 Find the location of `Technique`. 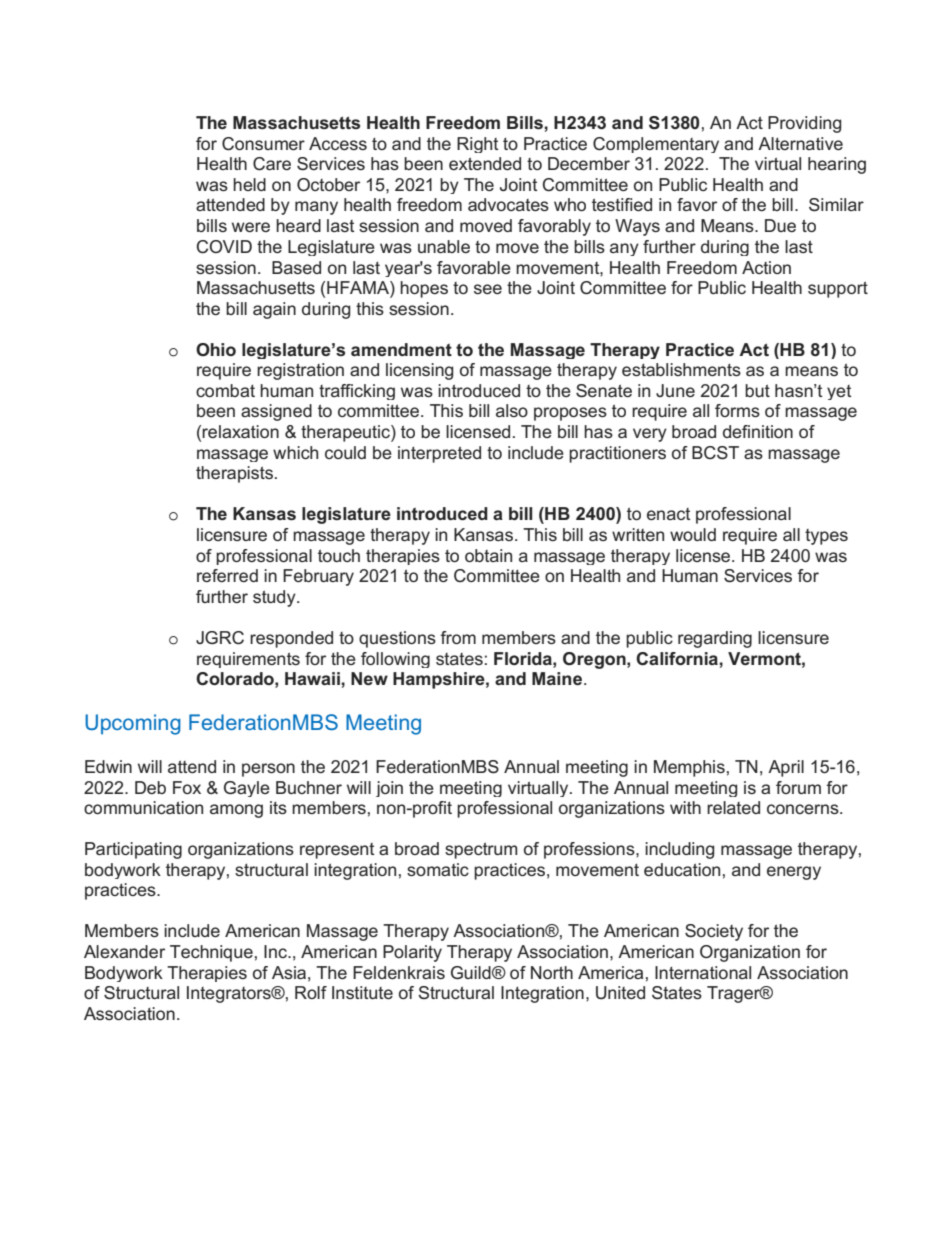

Technique is located at coordinates (211, 953).
